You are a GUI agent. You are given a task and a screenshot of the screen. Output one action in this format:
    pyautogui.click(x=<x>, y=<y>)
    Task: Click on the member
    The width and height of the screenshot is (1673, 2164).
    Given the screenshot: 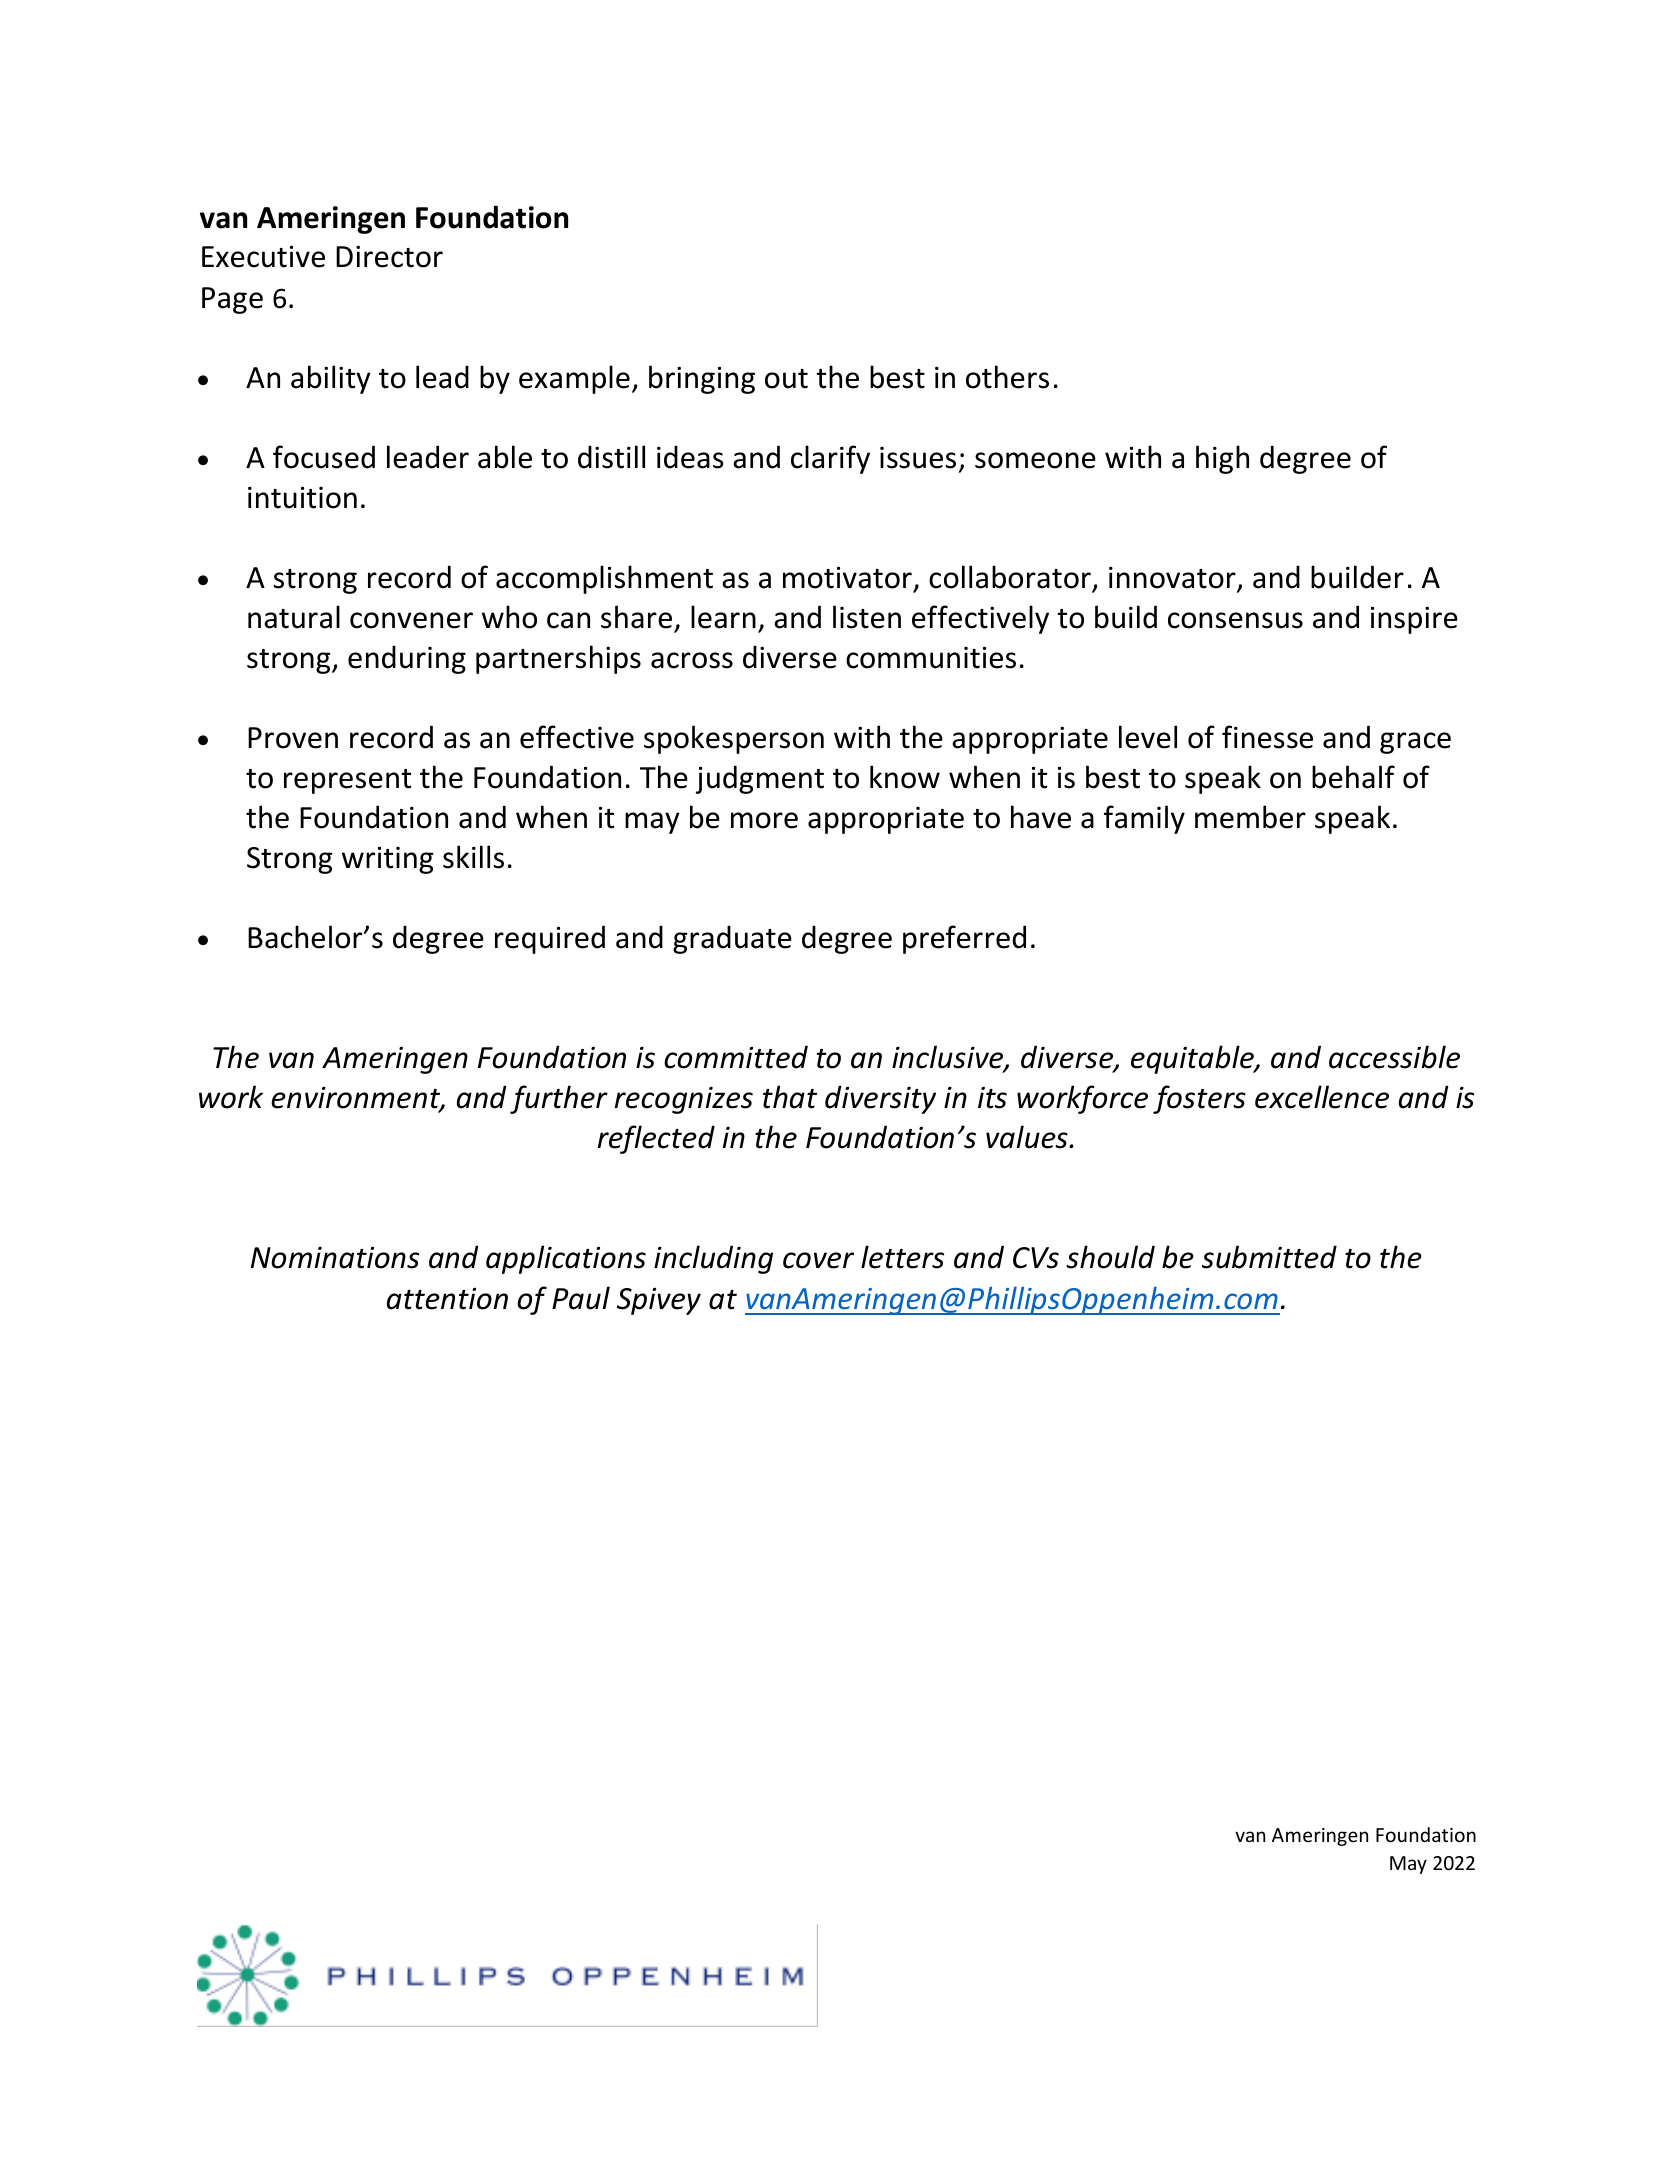 What is the action you would take?
    pyautogui.click(x=1250, y=817)
